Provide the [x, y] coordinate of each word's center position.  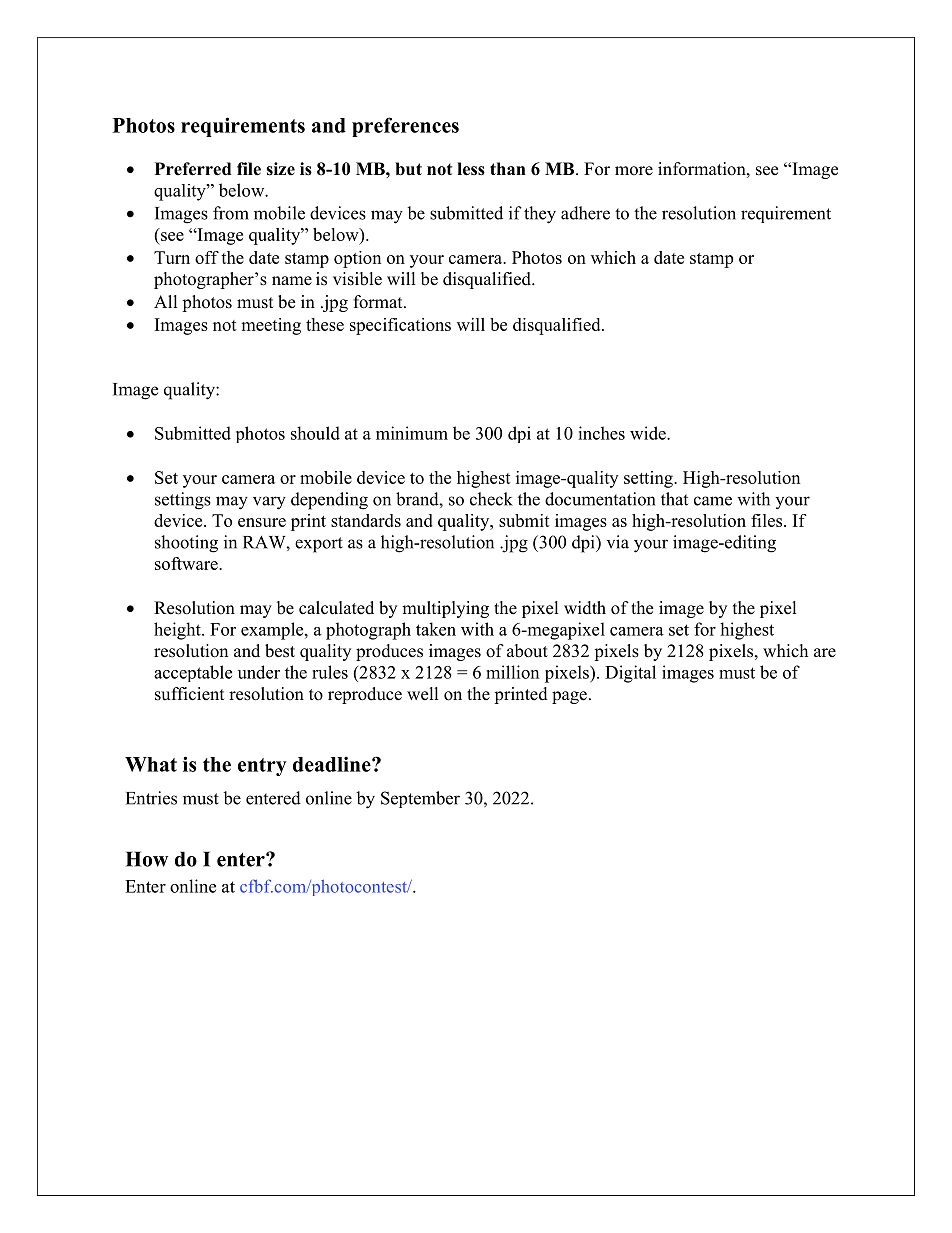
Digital [630, 674]
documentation [600, 499]
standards [366, 520]
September [420, 799]
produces [389, 652]
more [634, 171]
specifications [400, 326]
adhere [585, 213]
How [147, 859]
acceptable [193, 673]
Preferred [193, 169]
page [569, 697]
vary [269, 503]
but [408, 169]
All [166, 301]
